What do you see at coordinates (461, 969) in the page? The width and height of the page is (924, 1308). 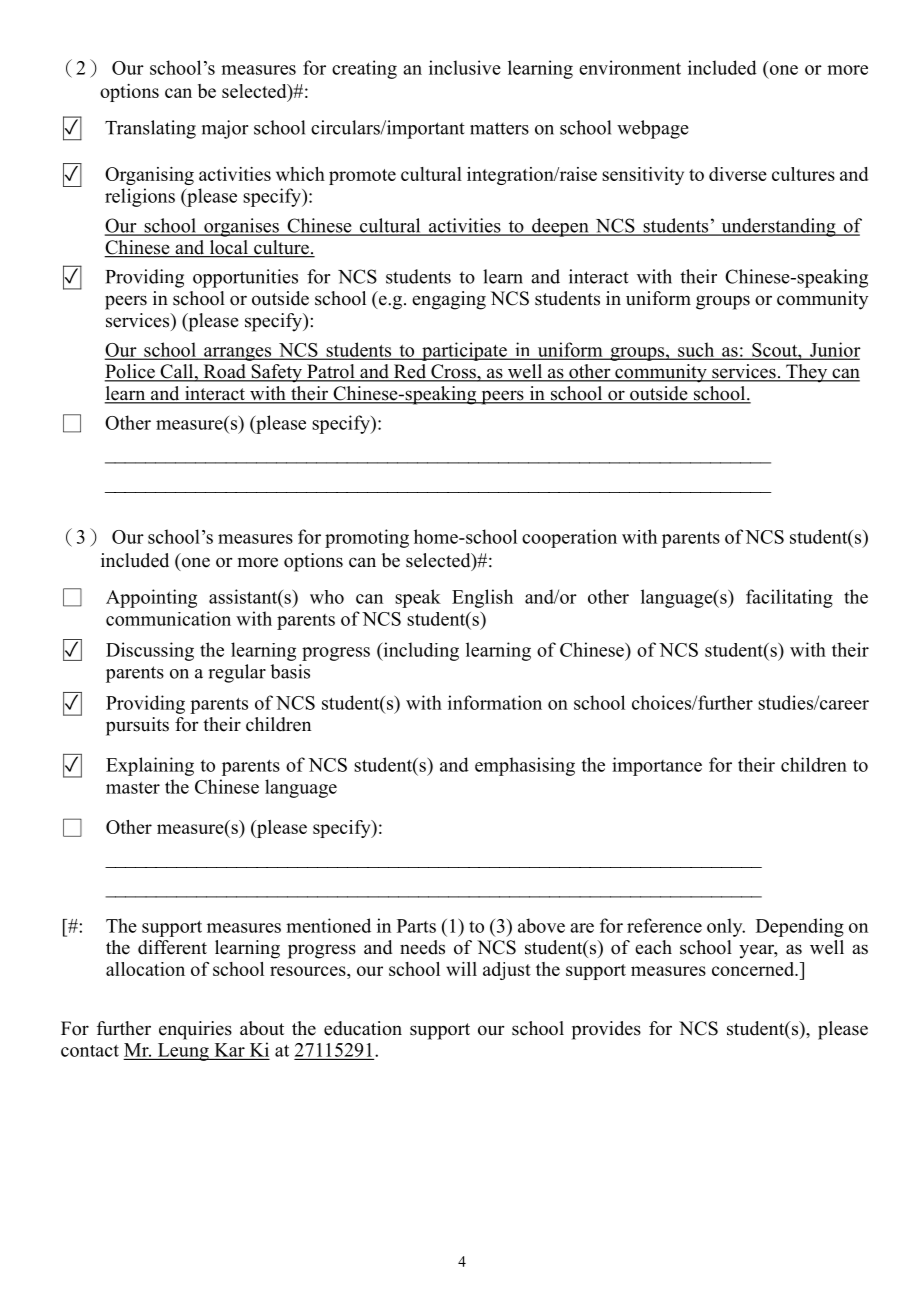 I see `will` at bounding box center [461, 969].
